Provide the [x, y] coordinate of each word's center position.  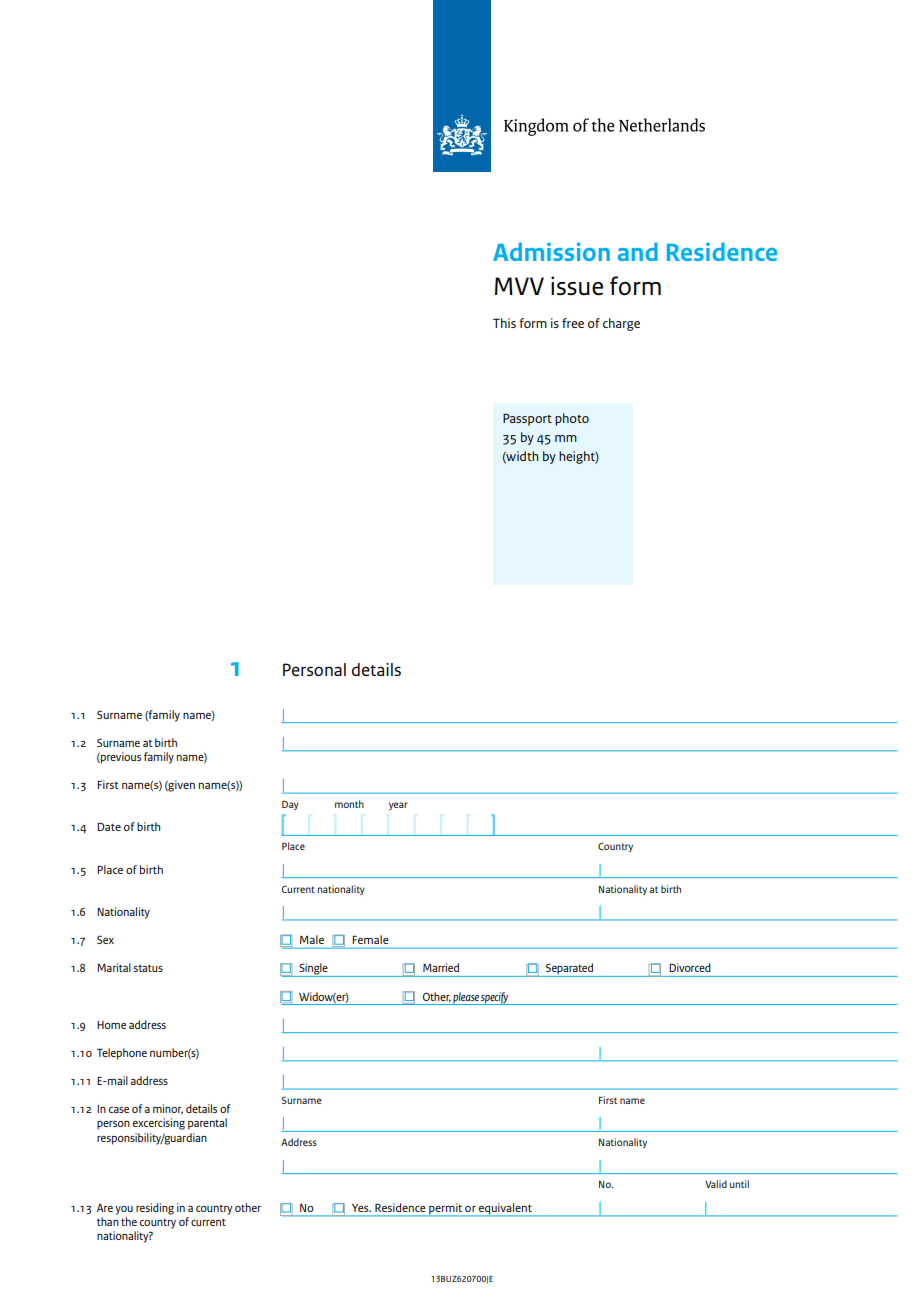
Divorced [690, 967]
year [398, 806]
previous [120, 758]
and [638, 251]
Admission [551, 251]
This [504, 323]
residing [155, 1209]
